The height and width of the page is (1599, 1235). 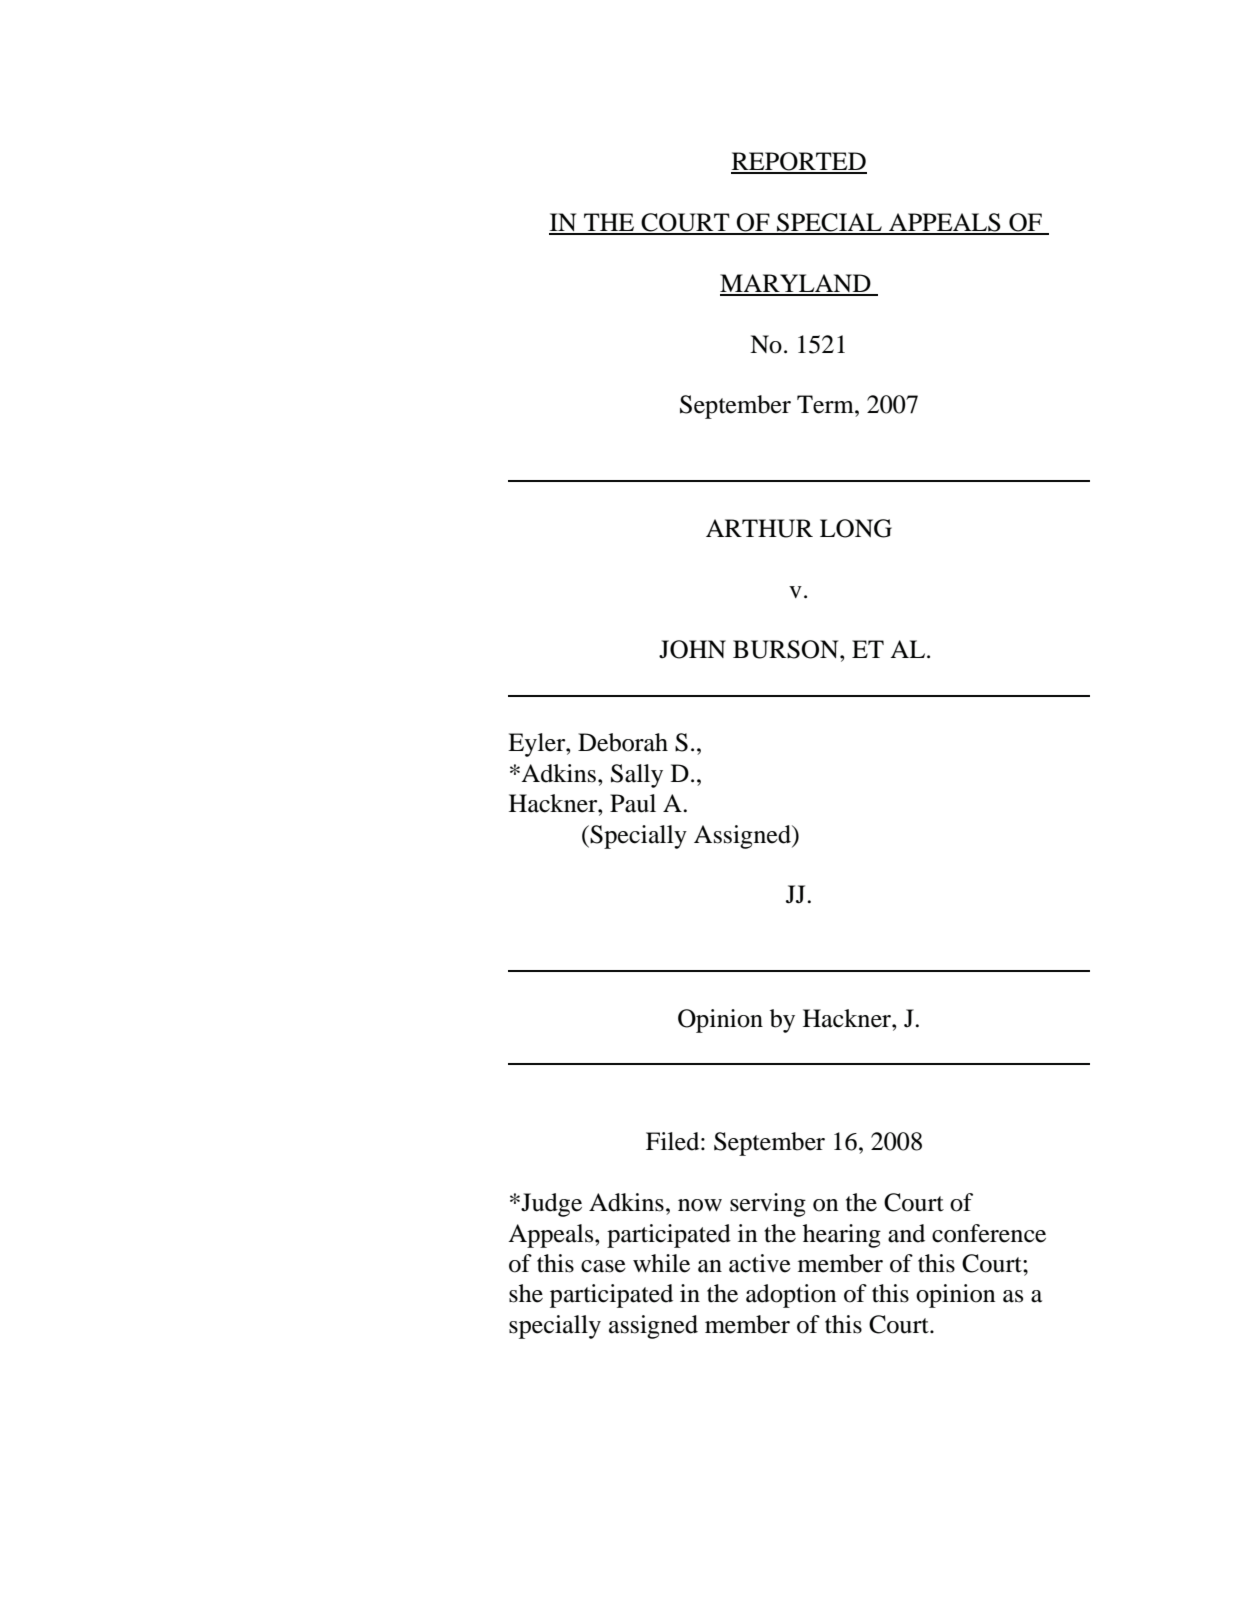 I want to click on Term, so click(x=826, y=404).
